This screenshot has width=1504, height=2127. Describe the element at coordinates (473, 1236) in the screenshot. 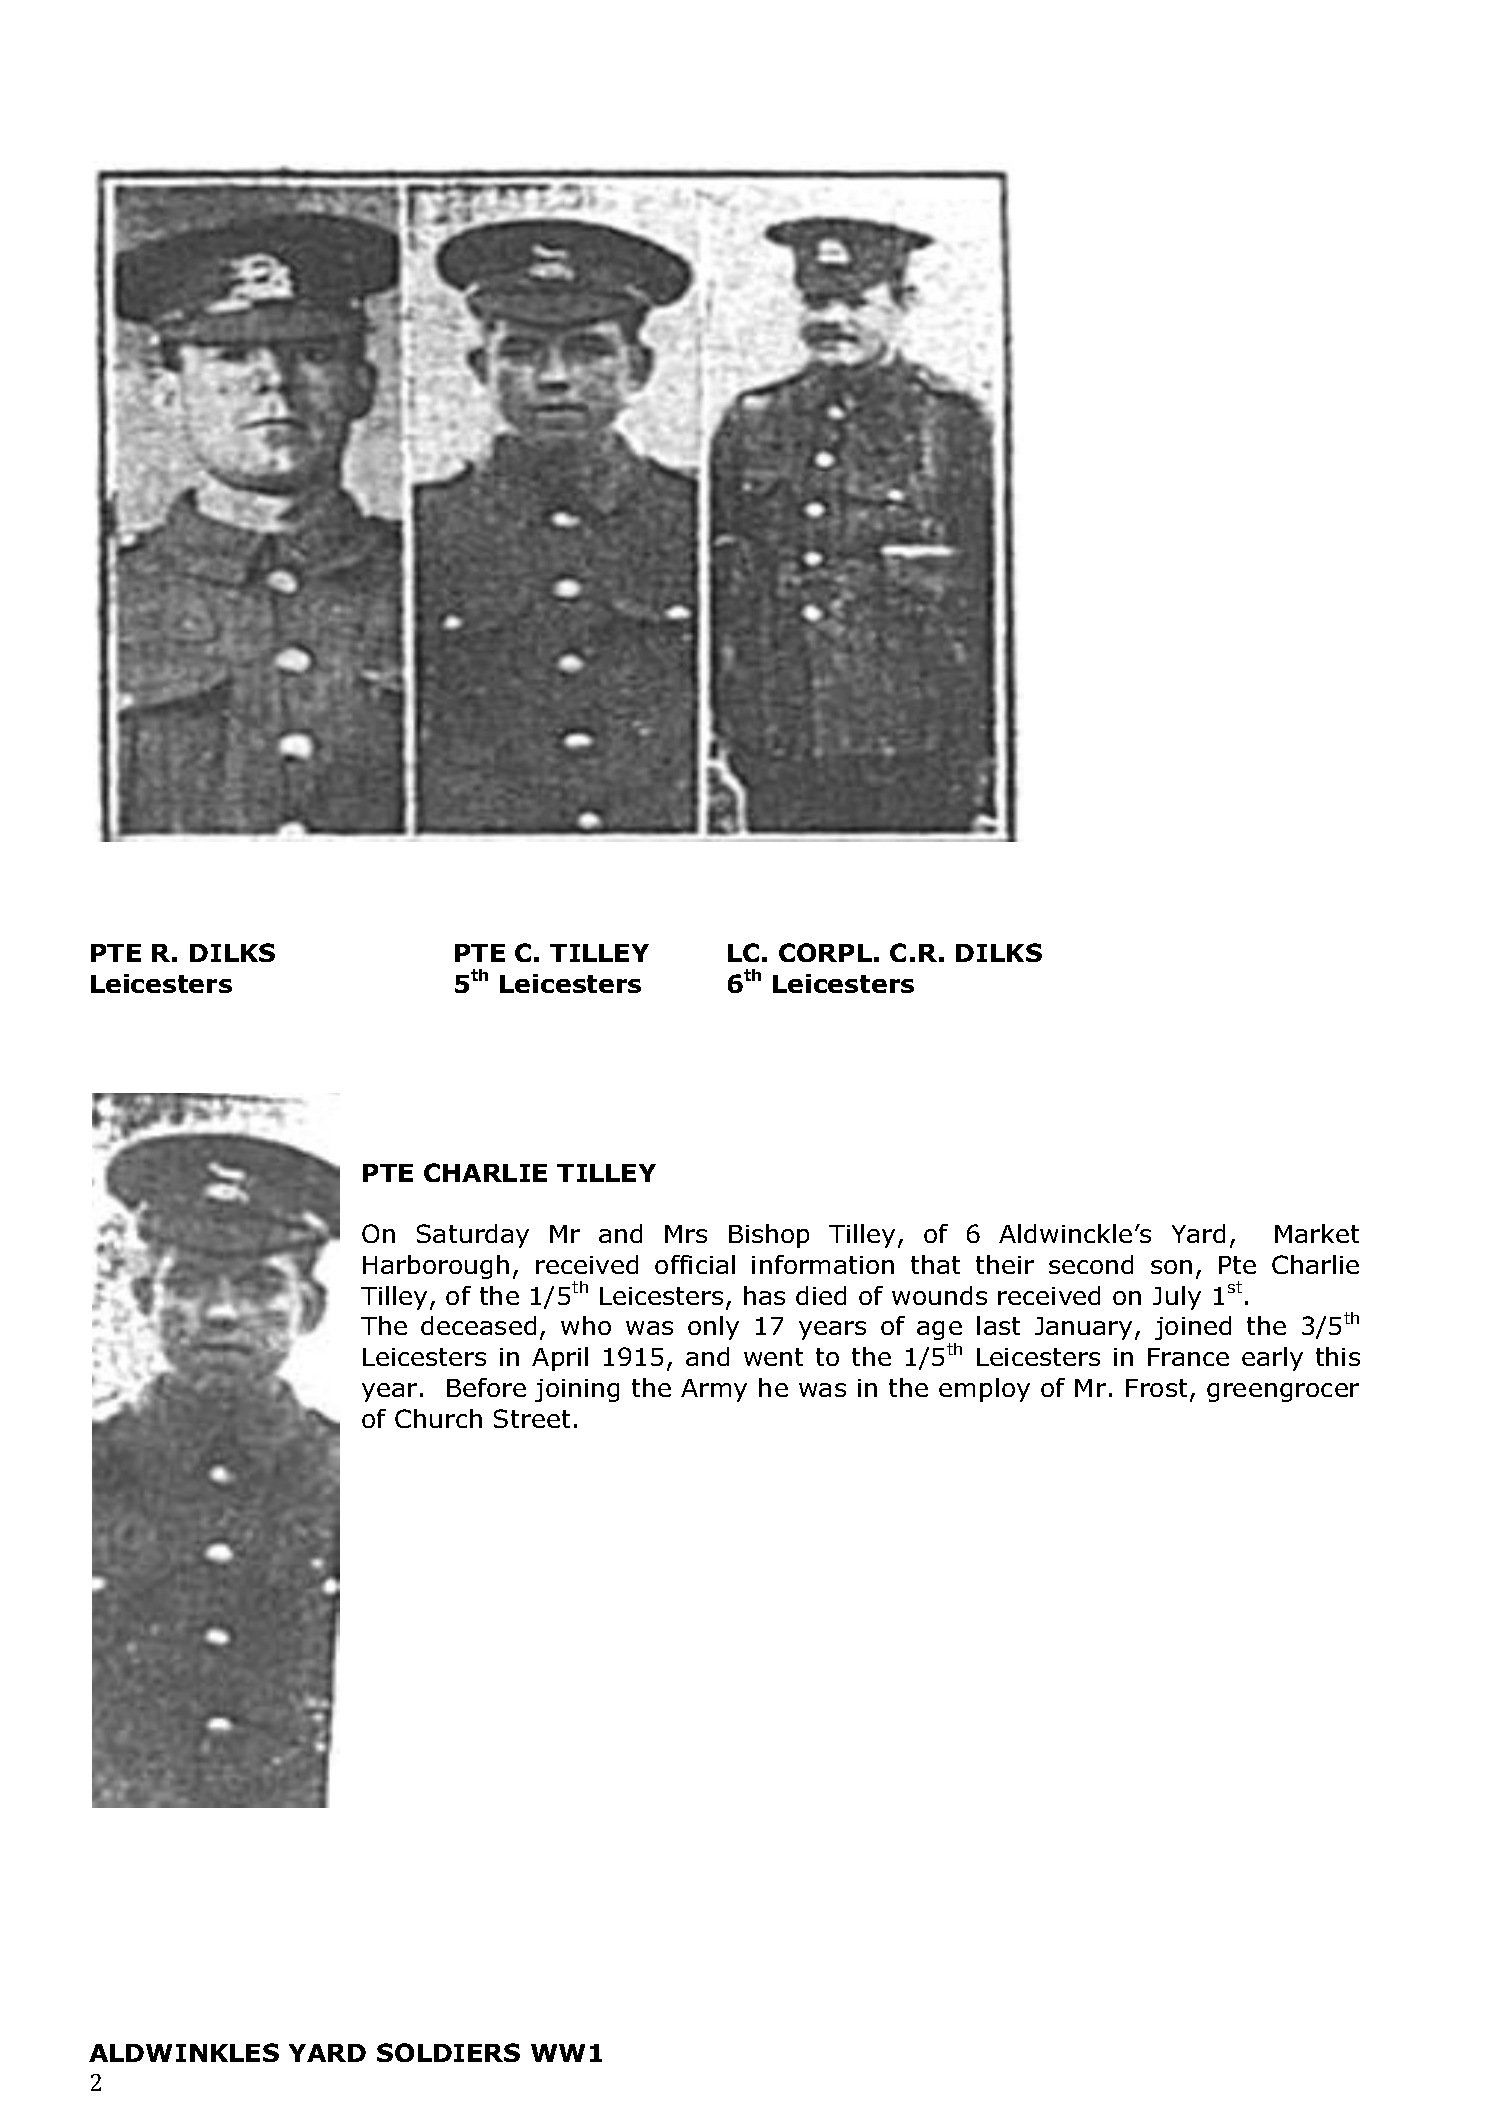

I see `Saturday` at that location.
